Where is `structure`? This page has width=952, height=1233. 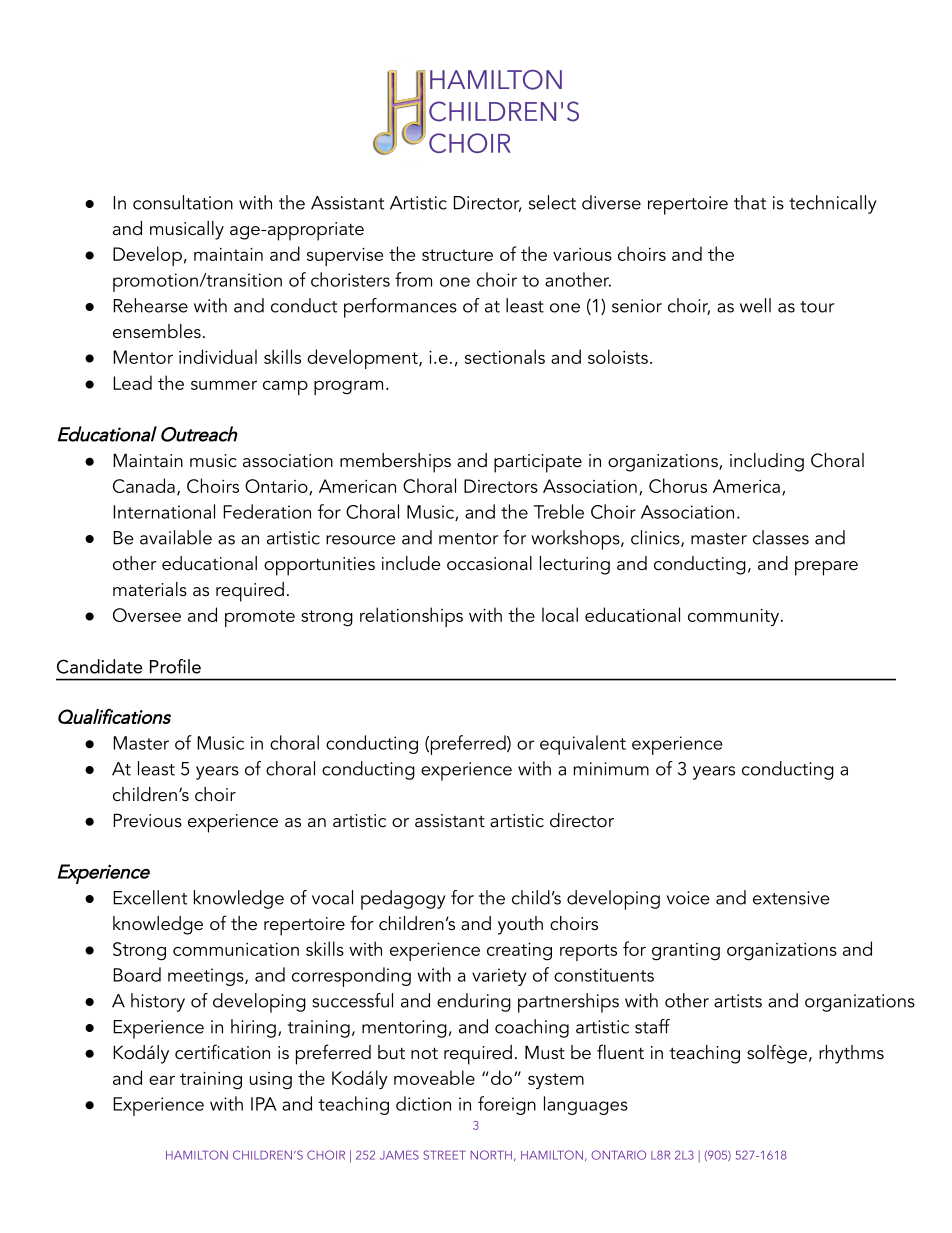
structure is located at coordinates (457, 255).
